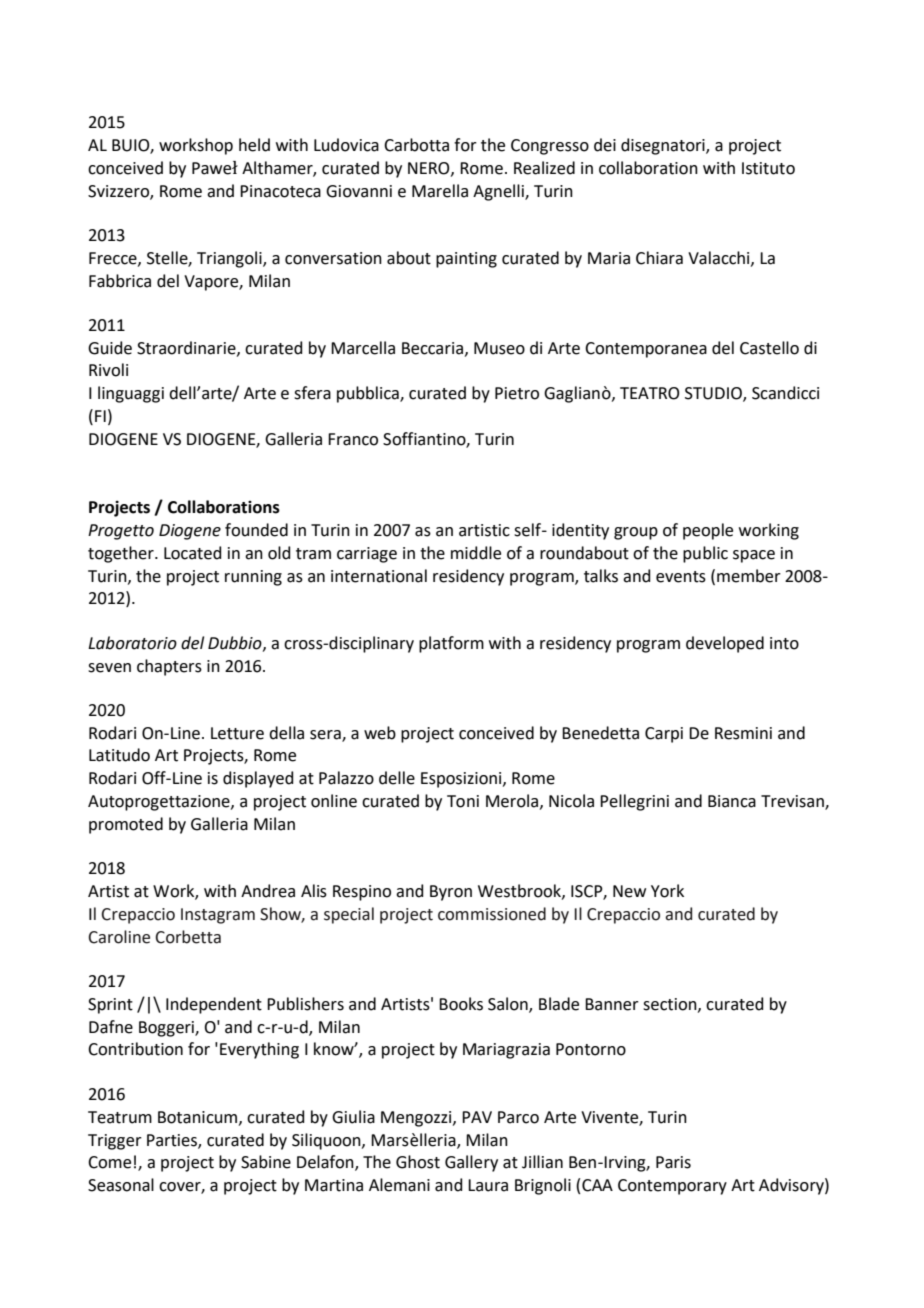  I want to click on Gallery, so click(471, 1163).
